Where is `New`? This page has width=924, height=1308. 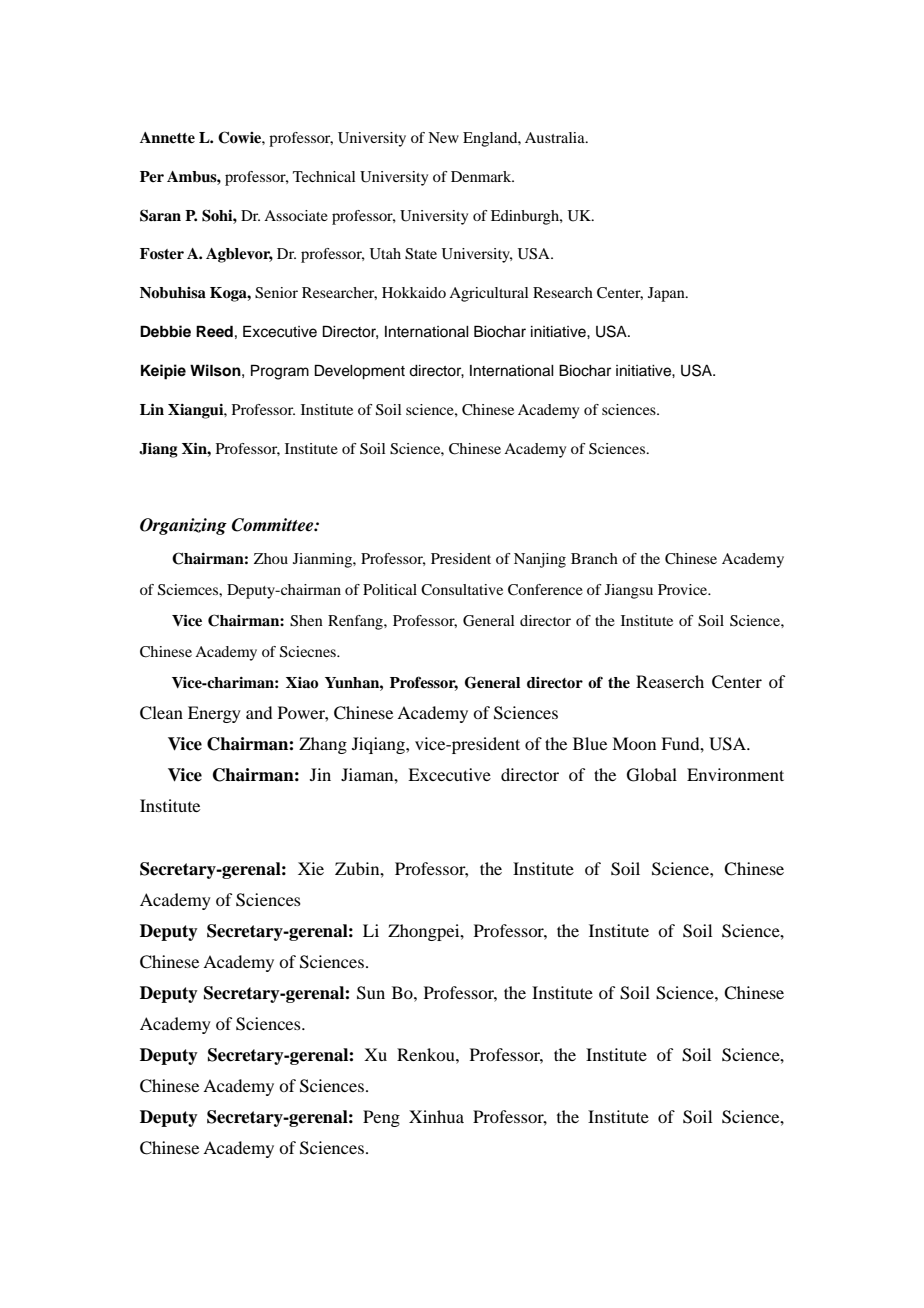
New is located at coordinates (443, 137).
